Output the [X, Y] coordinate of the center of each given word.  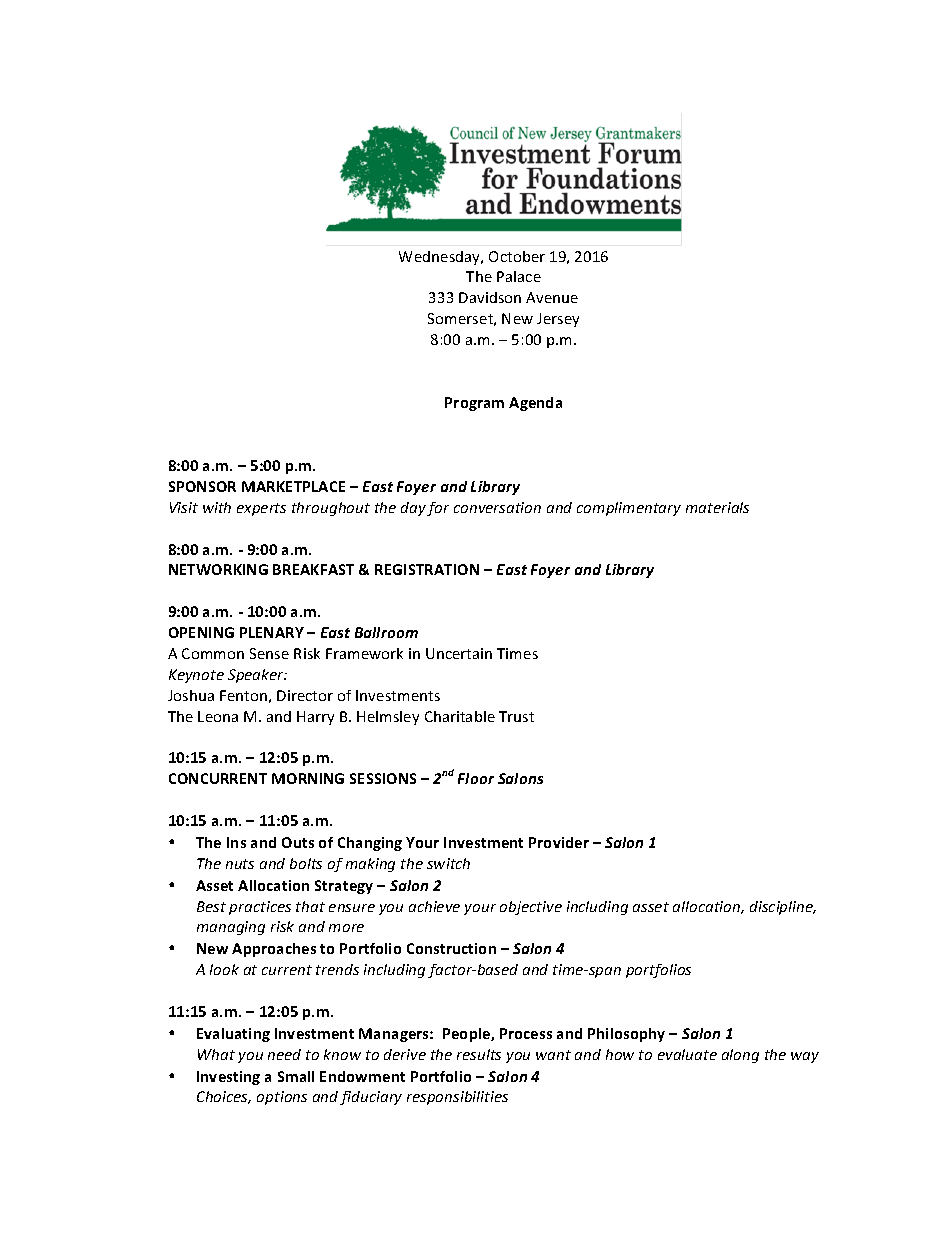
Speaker [257, 676]
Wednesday [441, 258]
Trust [516, 716]
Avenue [552, 297]
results [479, 1054]
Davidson [490, 297]
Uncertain [459, 653]
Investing [228, 1078]
